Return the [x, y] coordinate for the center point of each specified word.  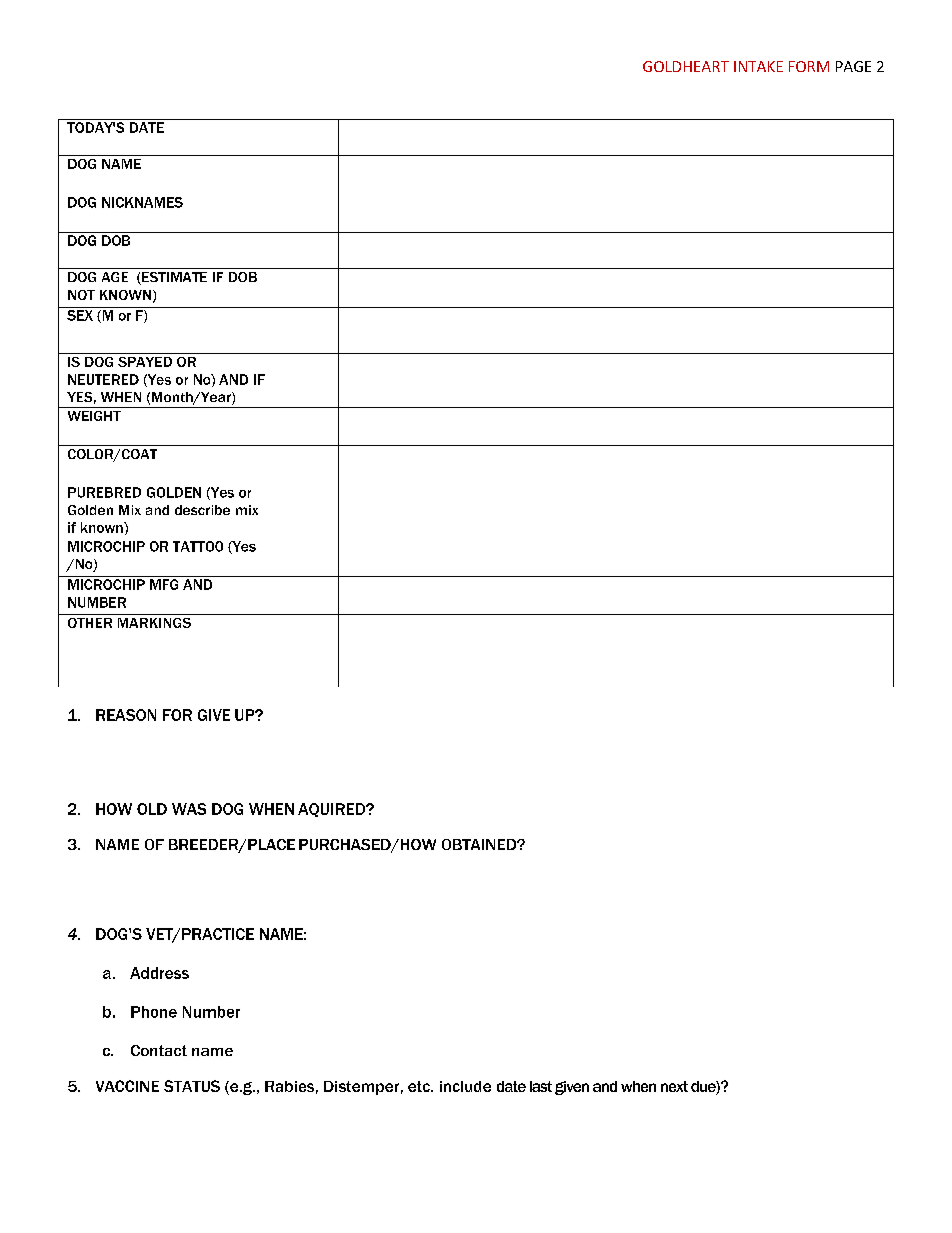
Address [159, 973]
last [541, 1086]
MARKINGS [154, 623]
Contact [159, 1050]
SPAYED [145, 362]
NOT [81, 295]
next [674, 1086]
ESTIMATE [173, 278]
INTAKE [758, 66]
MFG [164, 584]
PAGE [853, 66]
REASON [126, 715]
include [465, 1086]
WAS [189, 809]
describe [202, 510]
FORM [809, 66]
